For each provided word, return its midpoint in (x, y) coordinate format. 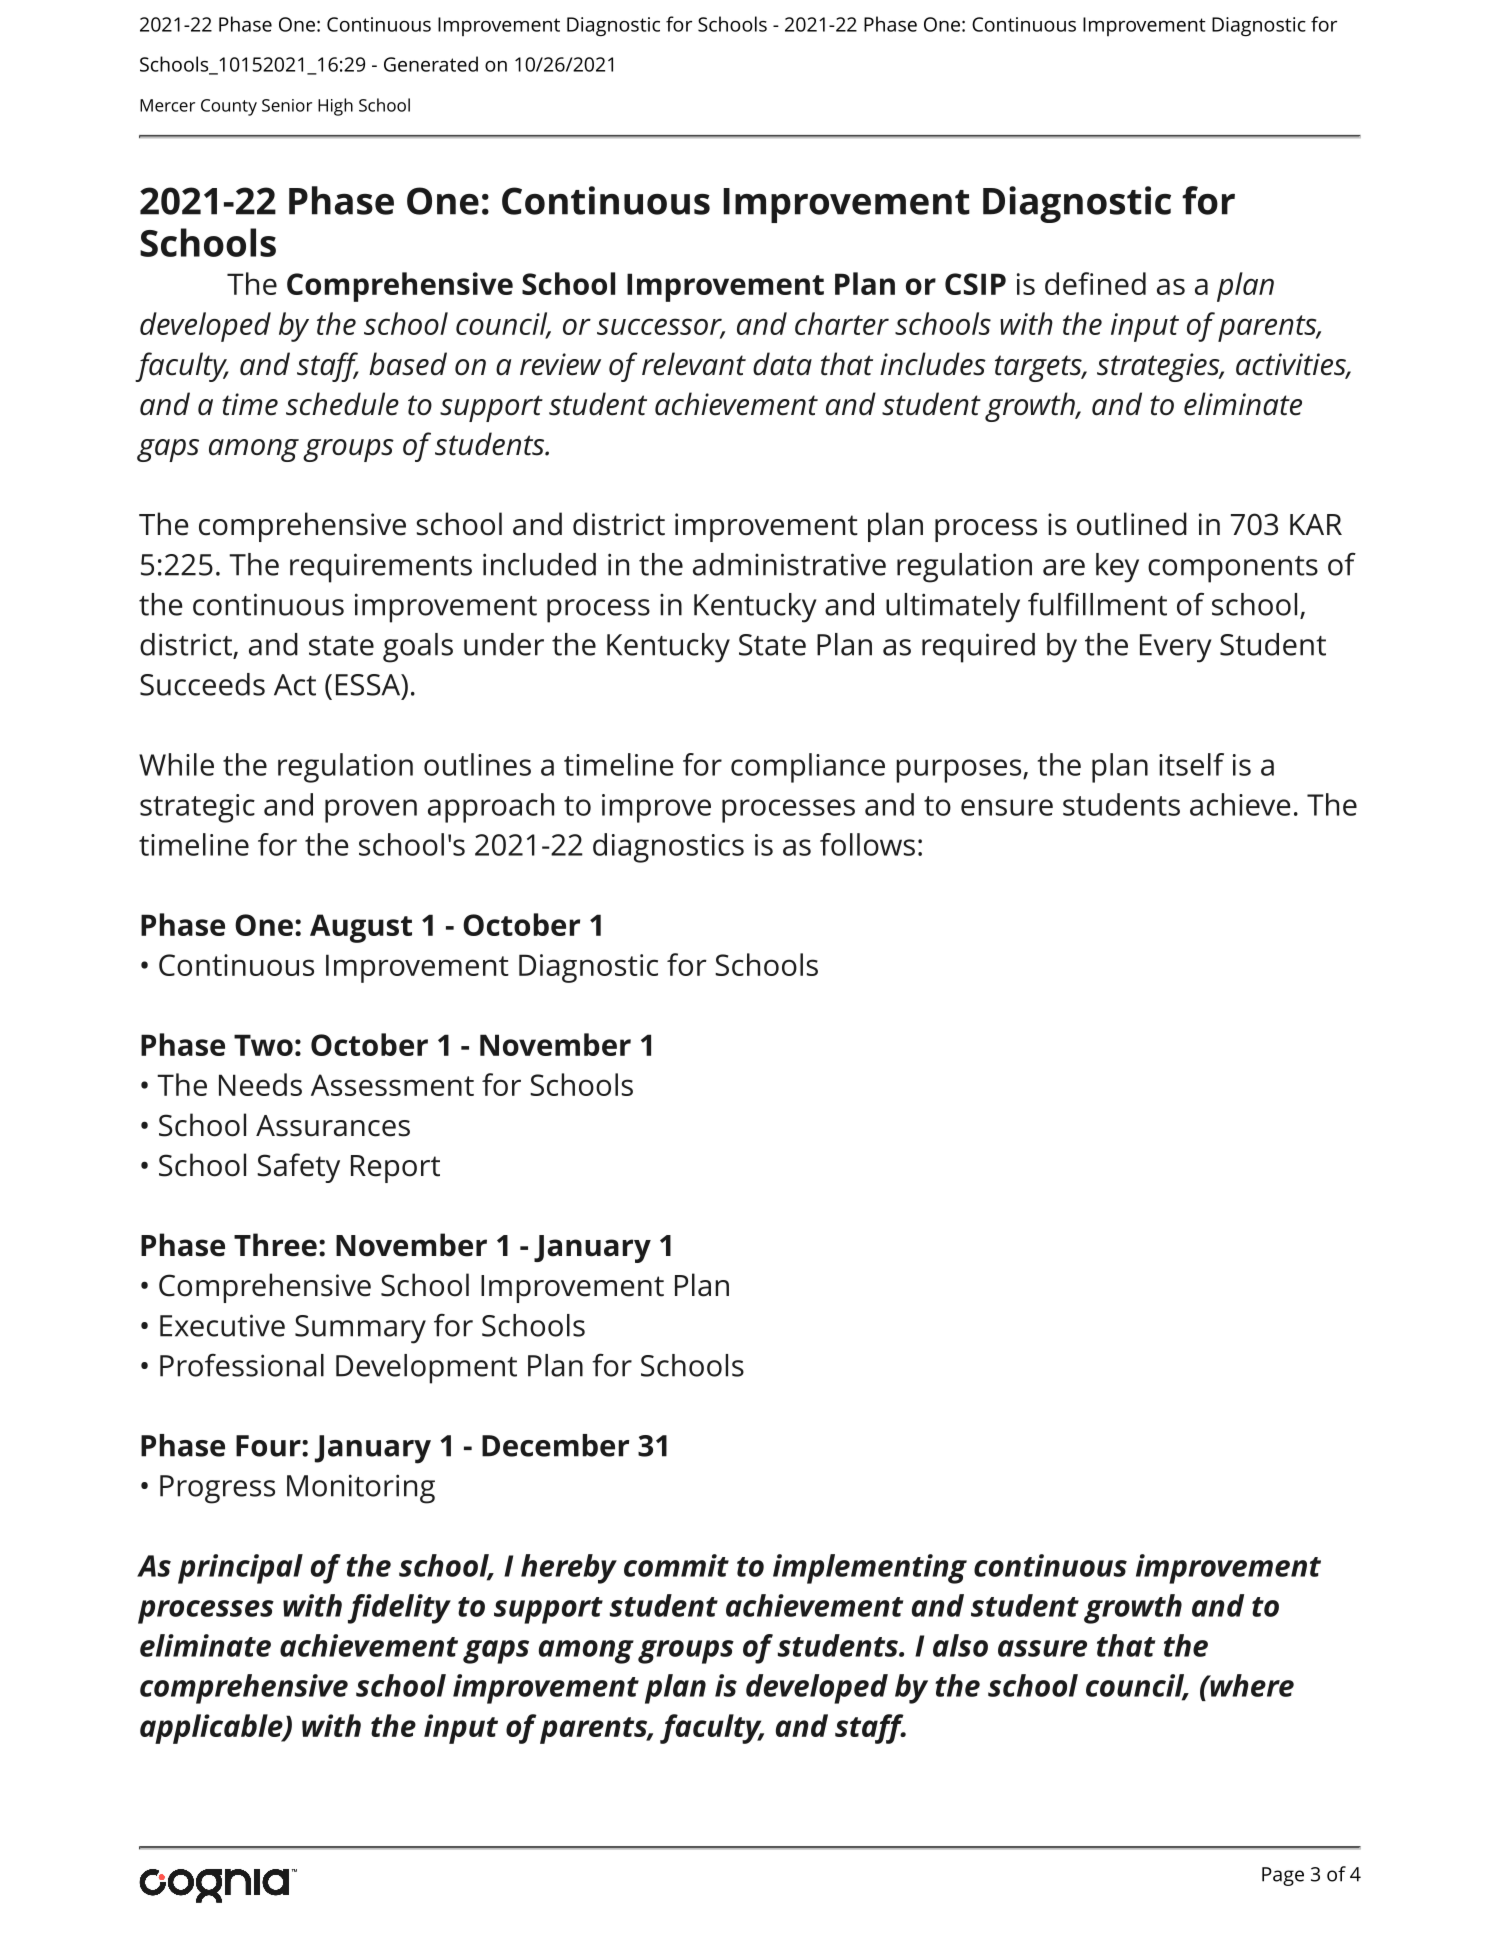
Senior (287, 105)
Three (275, 1245)
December (555, 1445)
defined (1095, 283)
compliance (808, 768)
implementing (870, 1569)
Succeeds (202, 684)
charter (842, 323)
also (960, 1645)
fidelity (399, 1609)
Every (1176, 648)
